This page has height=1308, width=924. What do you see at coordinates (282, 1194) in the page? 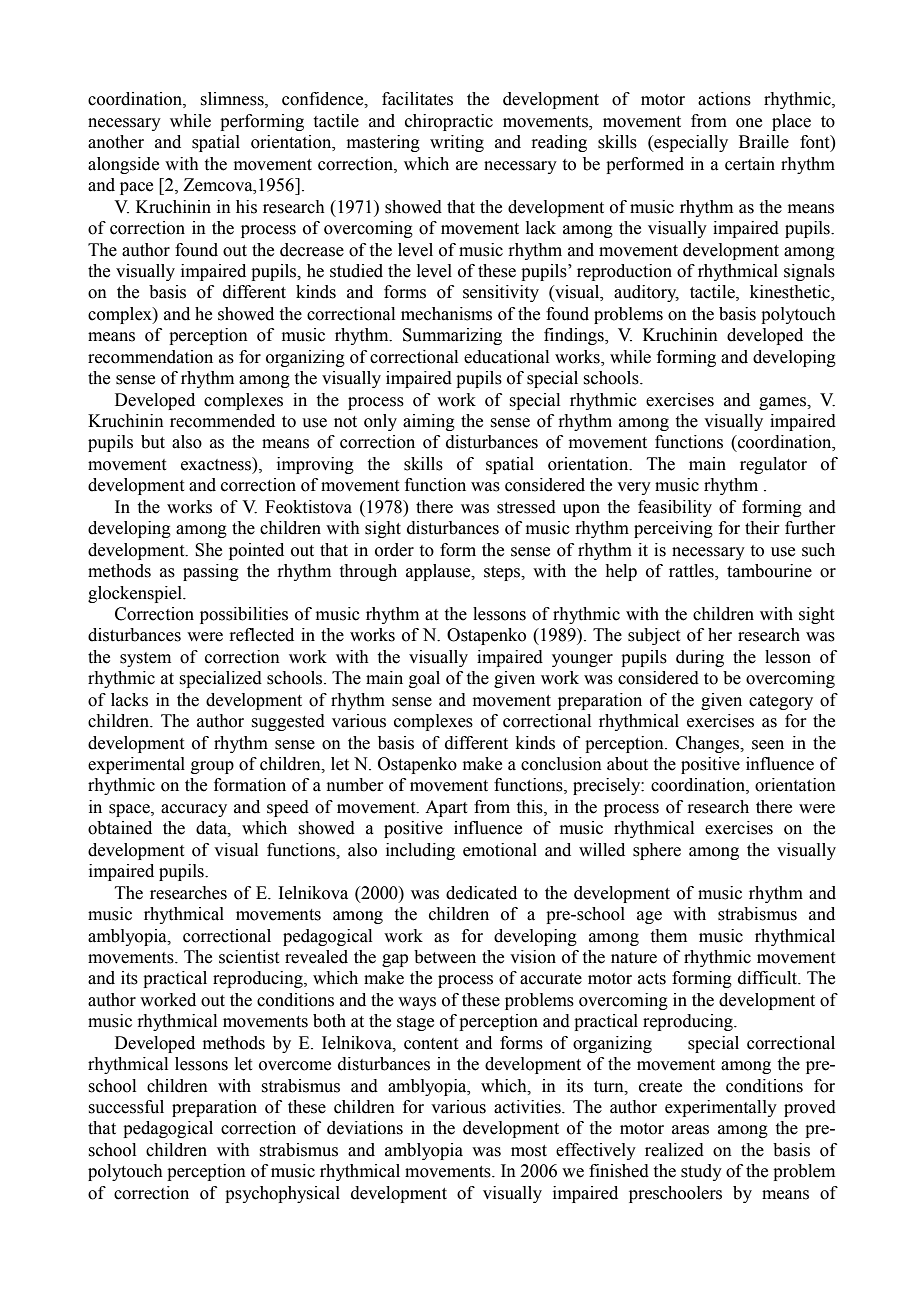
I see `psychophysical` at bounding box center [282, 1194].
